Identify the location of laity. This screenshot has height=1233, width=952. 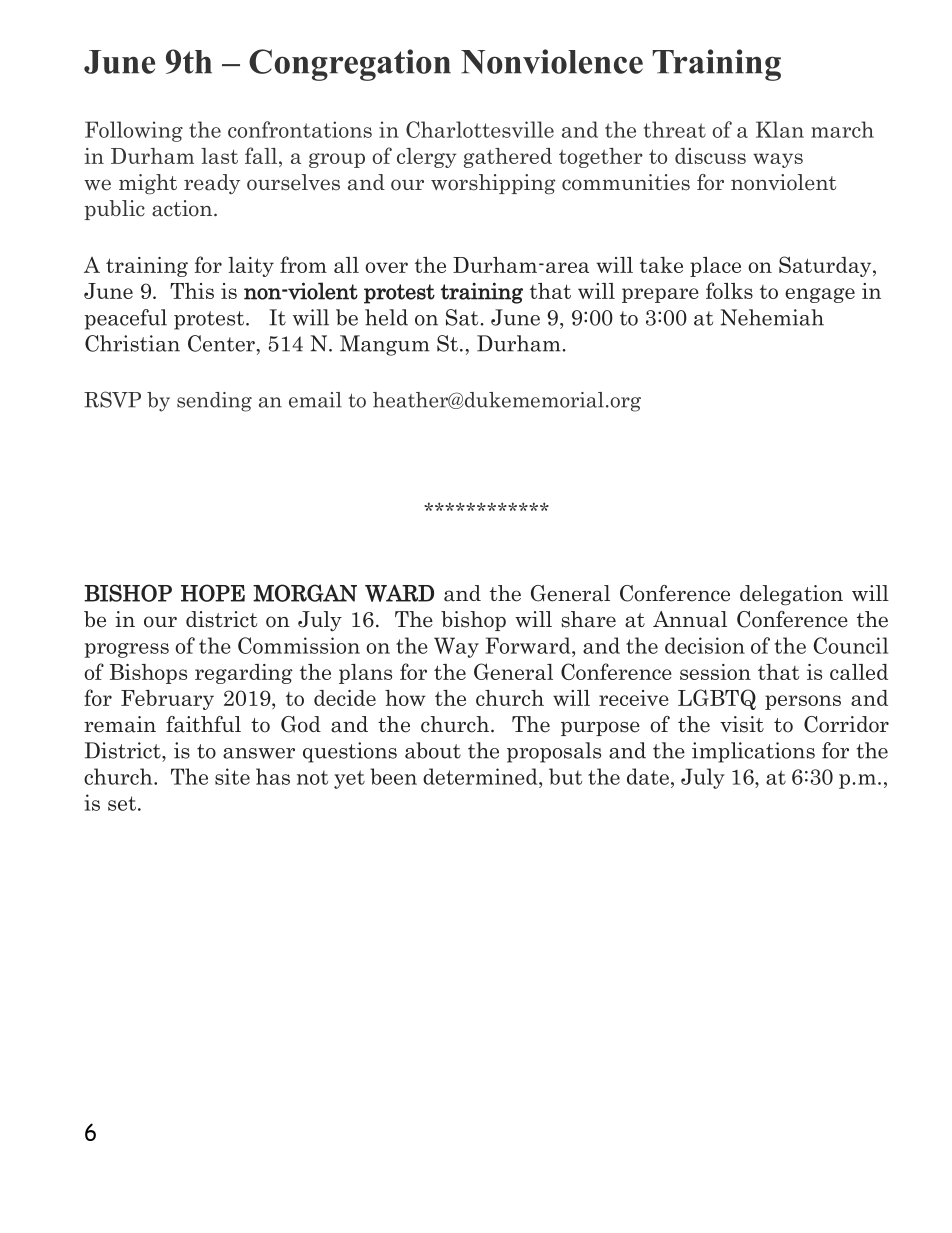
(251, 267).
